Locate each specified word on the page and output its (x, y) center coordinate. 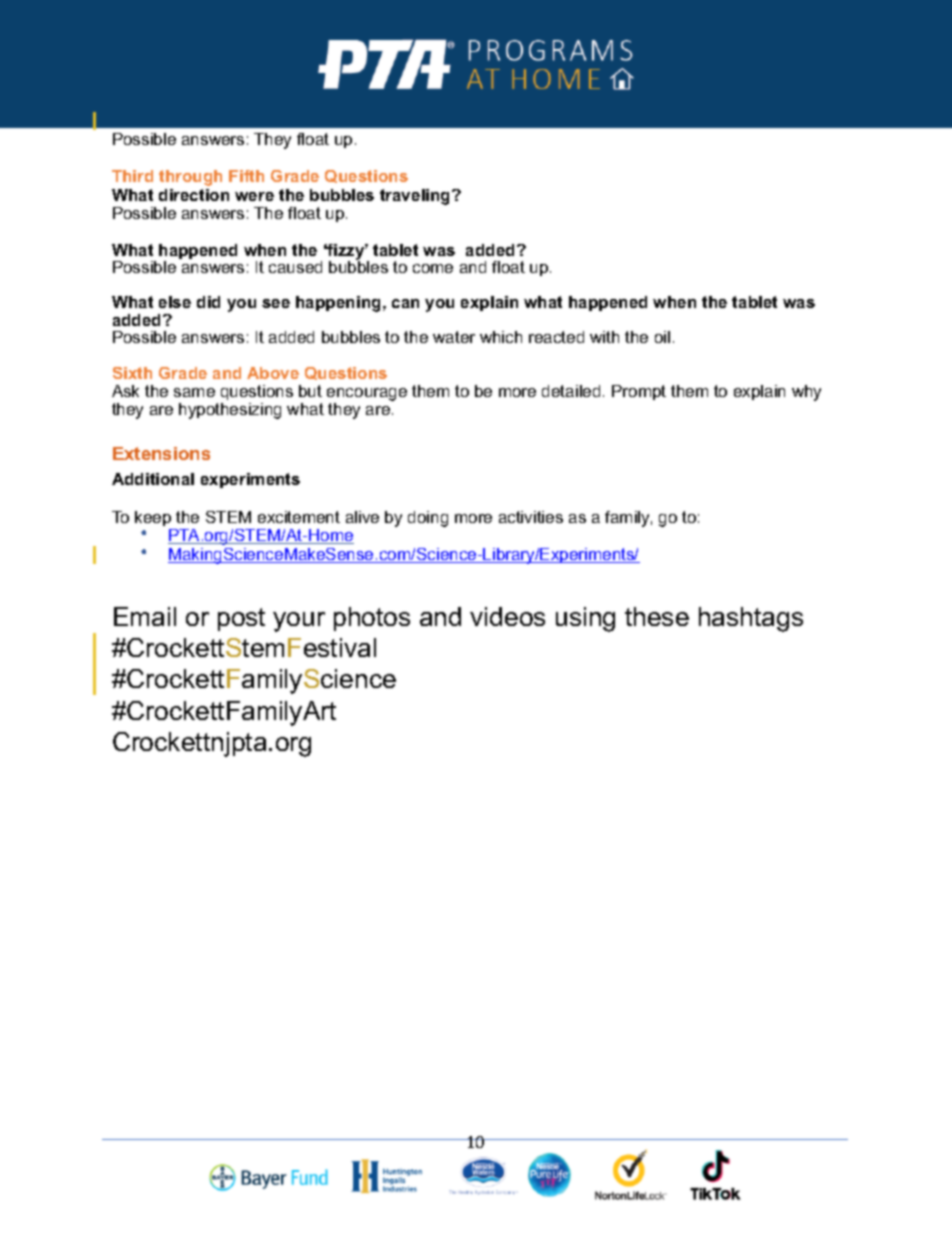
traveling (416, 197)
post (241, 619)
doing (428, 519)
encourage (367, 396)
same (194, 392)
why (806, 393)
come (433, 268)
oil (662, 337)
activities (531, 517)
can (405, 303)
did (208, 302)
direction (194, 195)
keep (153, 518)
